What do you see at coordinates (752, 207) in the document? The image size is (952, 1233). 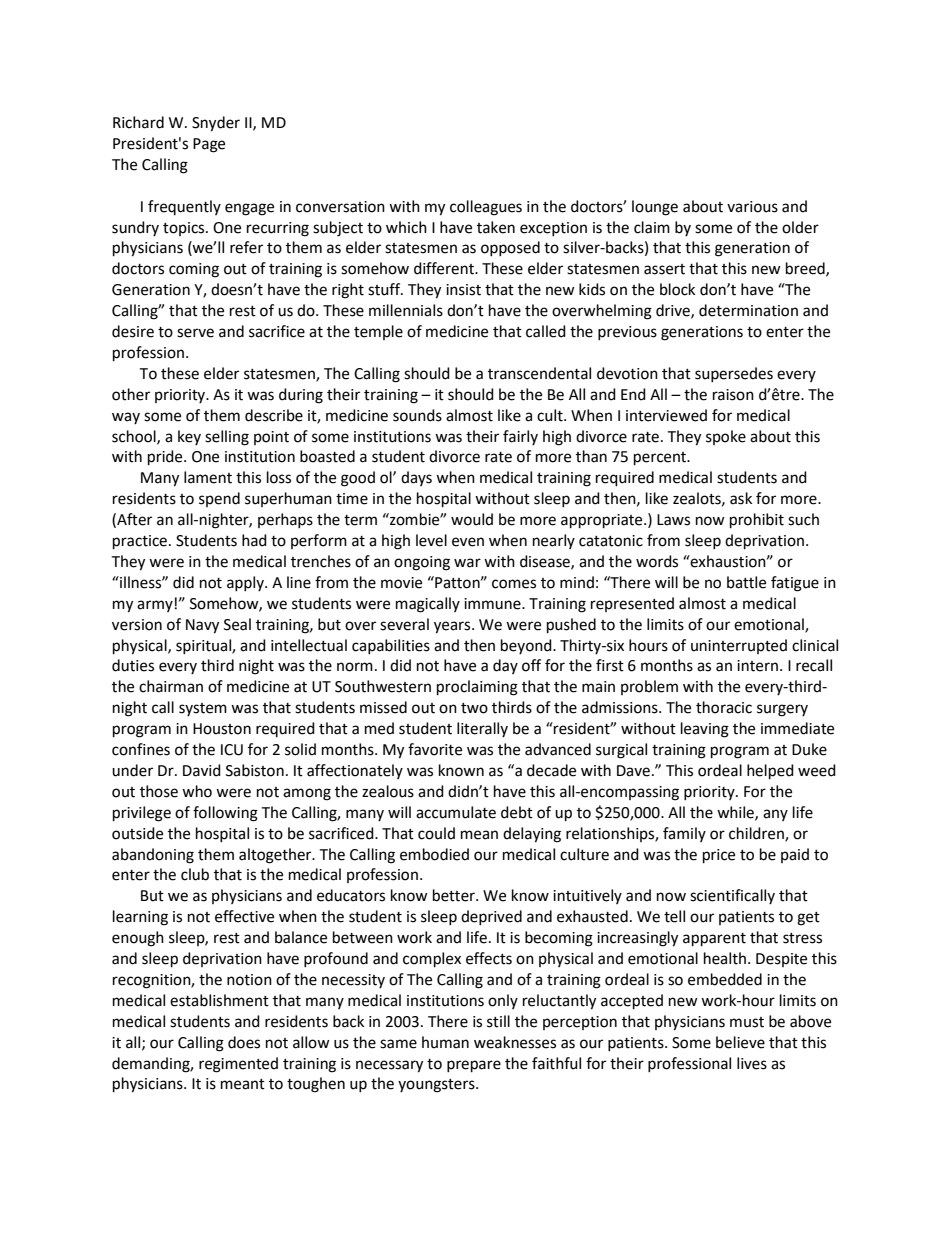 I see `various` at bounding box center [752, 207].
